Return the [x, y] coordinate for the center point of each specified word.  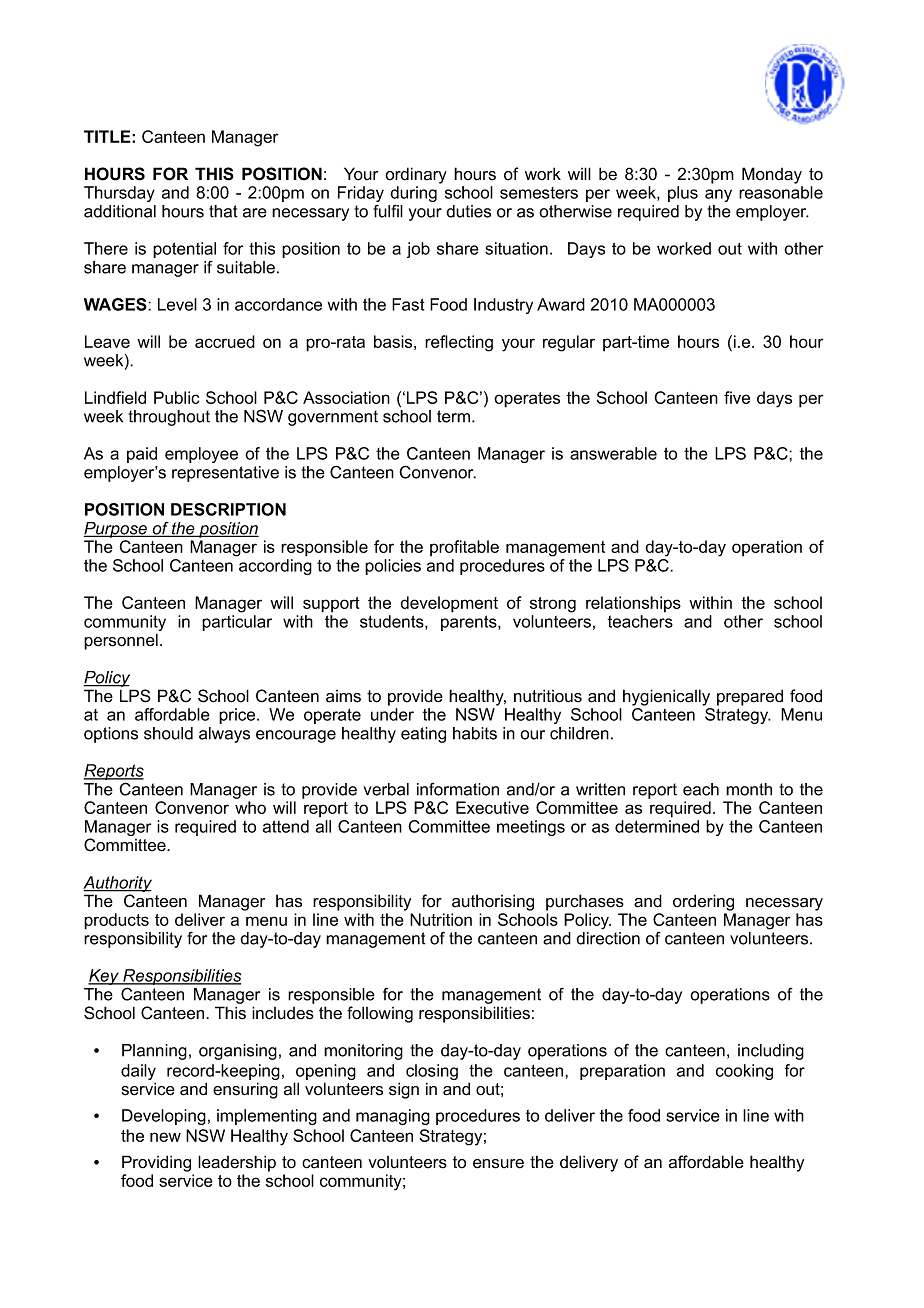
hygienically [666, 697]
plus [683, 194]
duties [468, 211]
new [165, 1137]
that [223, 211]
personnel [121, 641]
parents [470, 623]
